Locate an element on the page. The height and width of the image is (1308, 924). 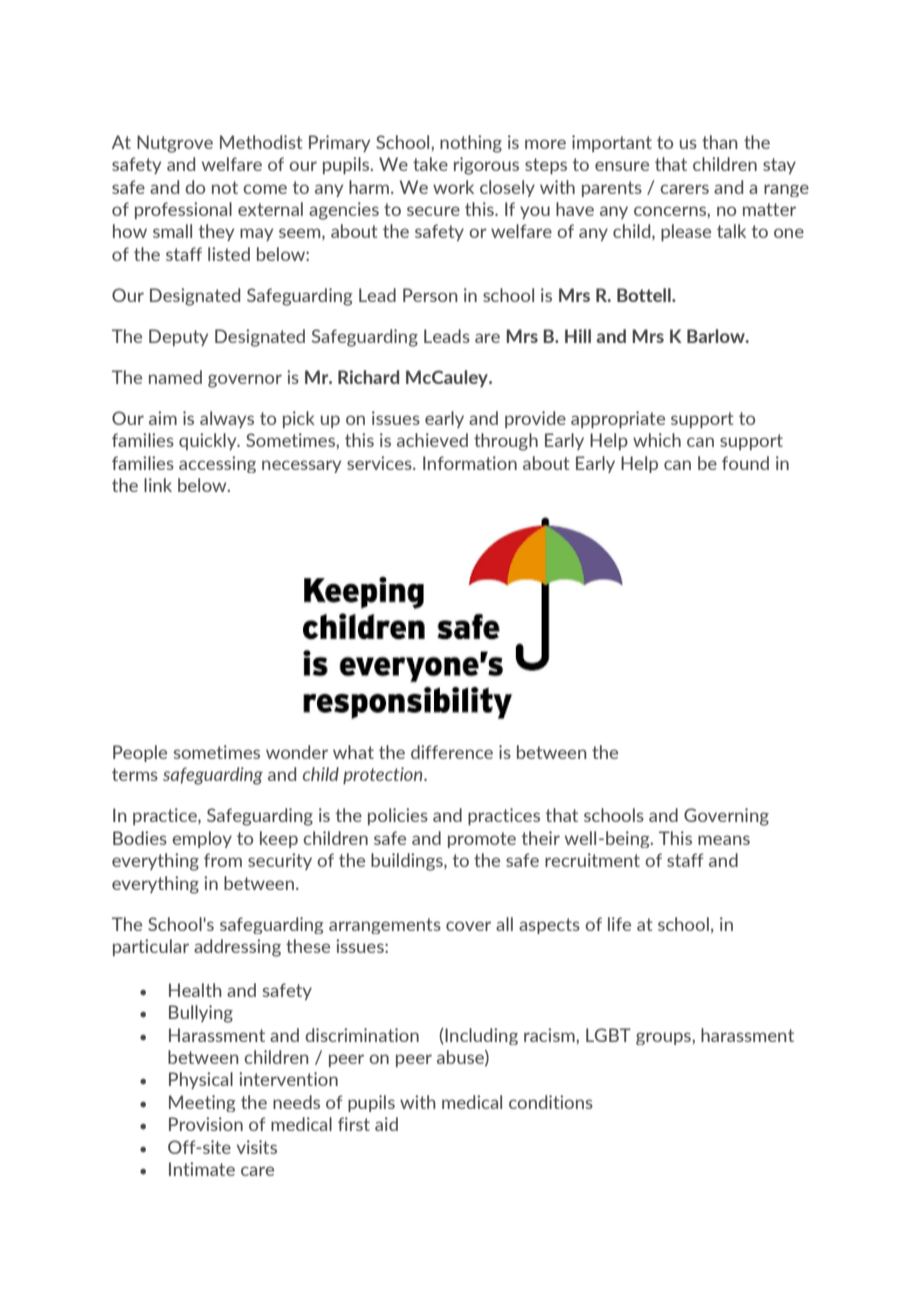
promote is located at coordinates (482, 840).
